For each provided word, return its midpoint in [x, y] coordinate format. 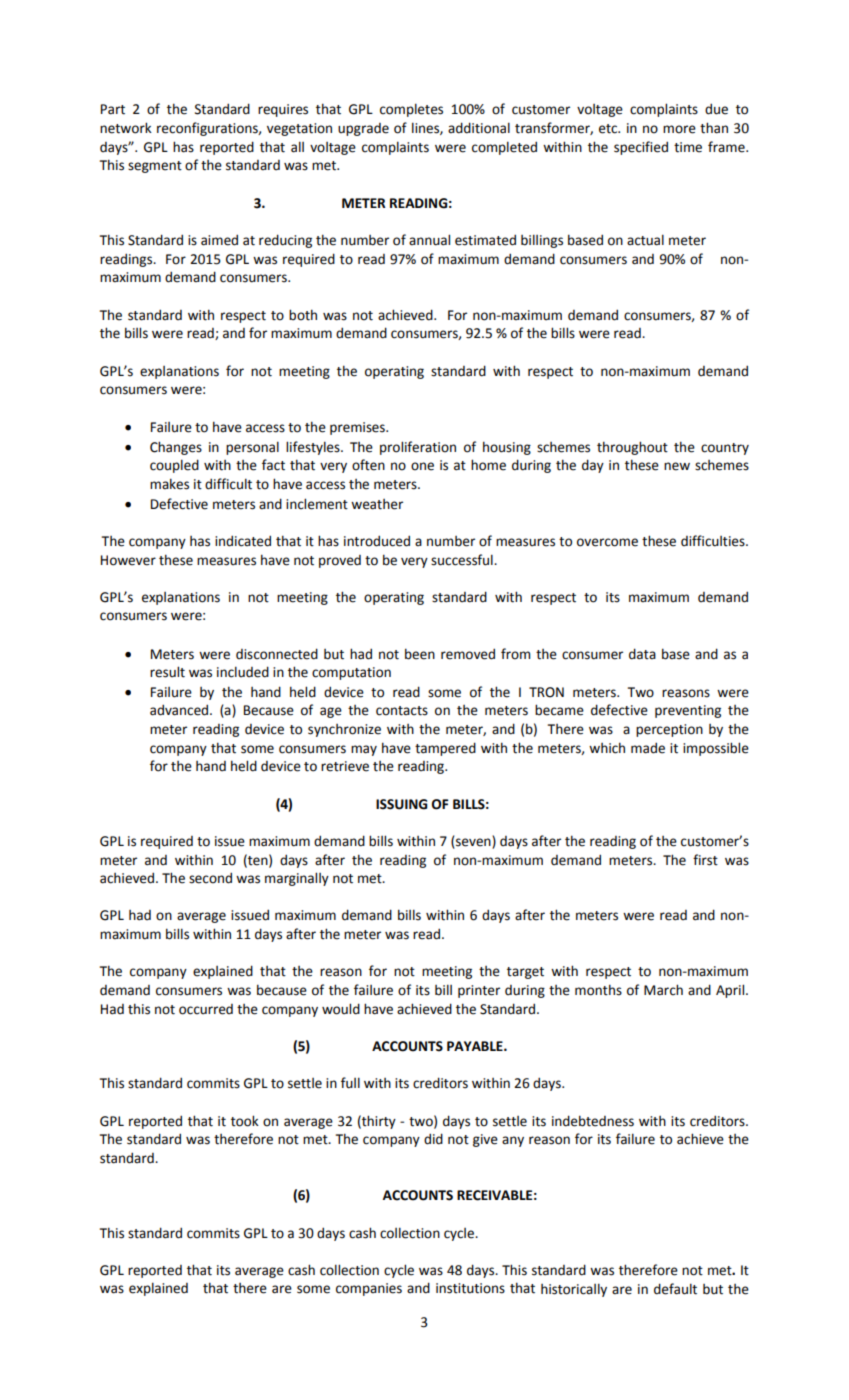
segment [155, 167]
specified [641, 148]
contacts [402, 711]
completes [411, 110]
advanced [180, 710]
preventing [688, 711]
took [245, 1121]
